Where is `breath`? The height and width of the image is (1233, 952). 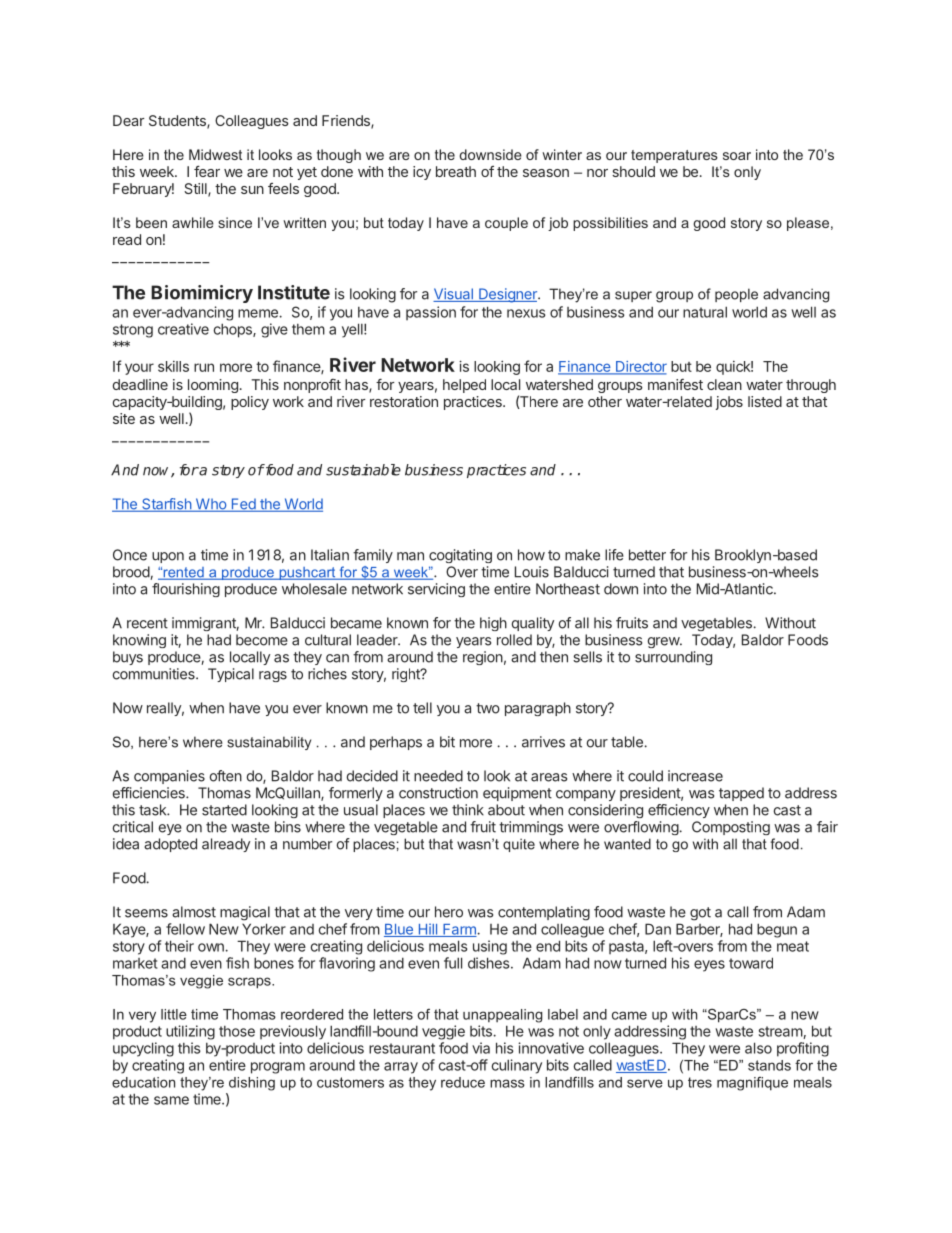
breath is located at coordinates (456, 171).
